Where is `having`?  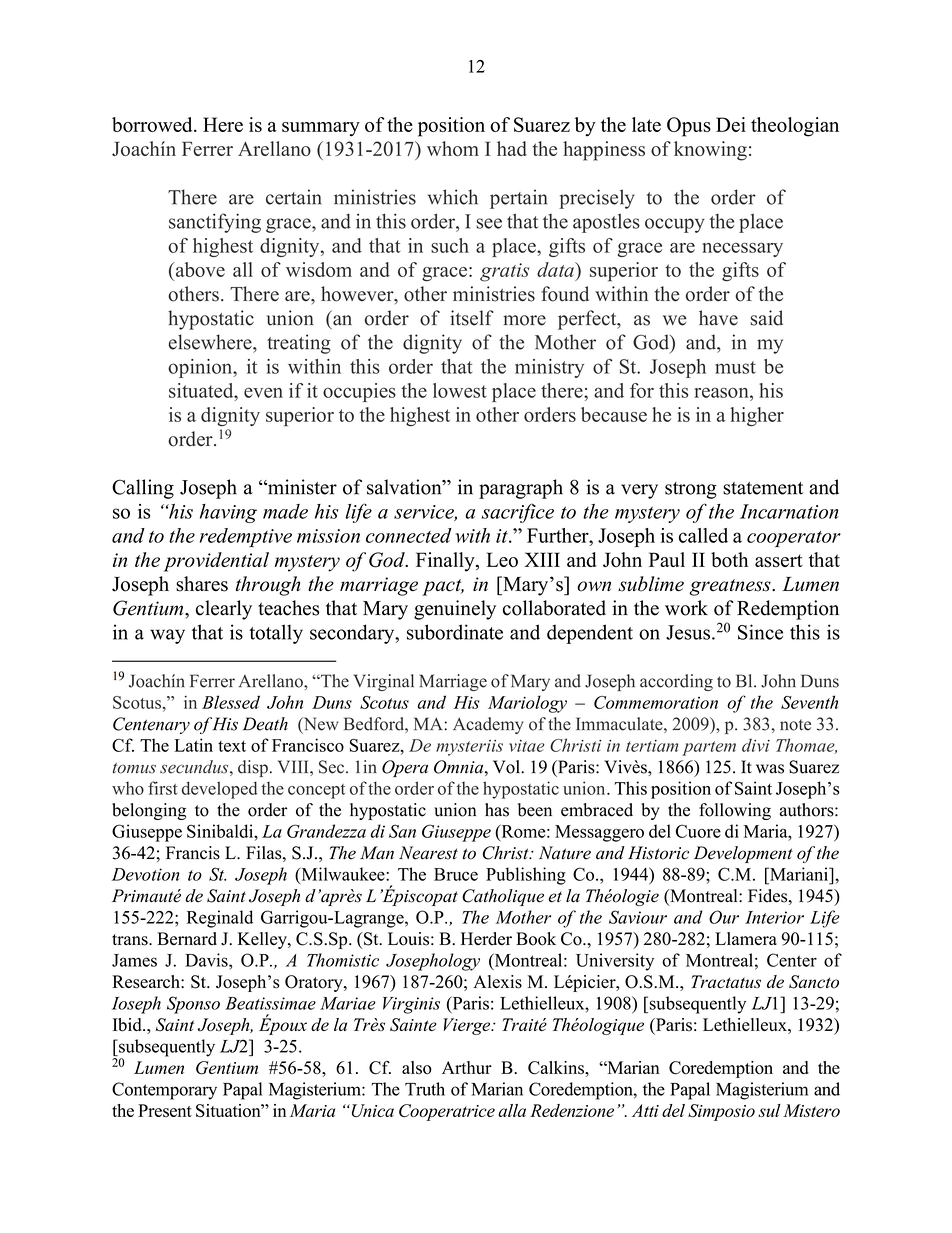 having is located at coordinates (228, 513).
